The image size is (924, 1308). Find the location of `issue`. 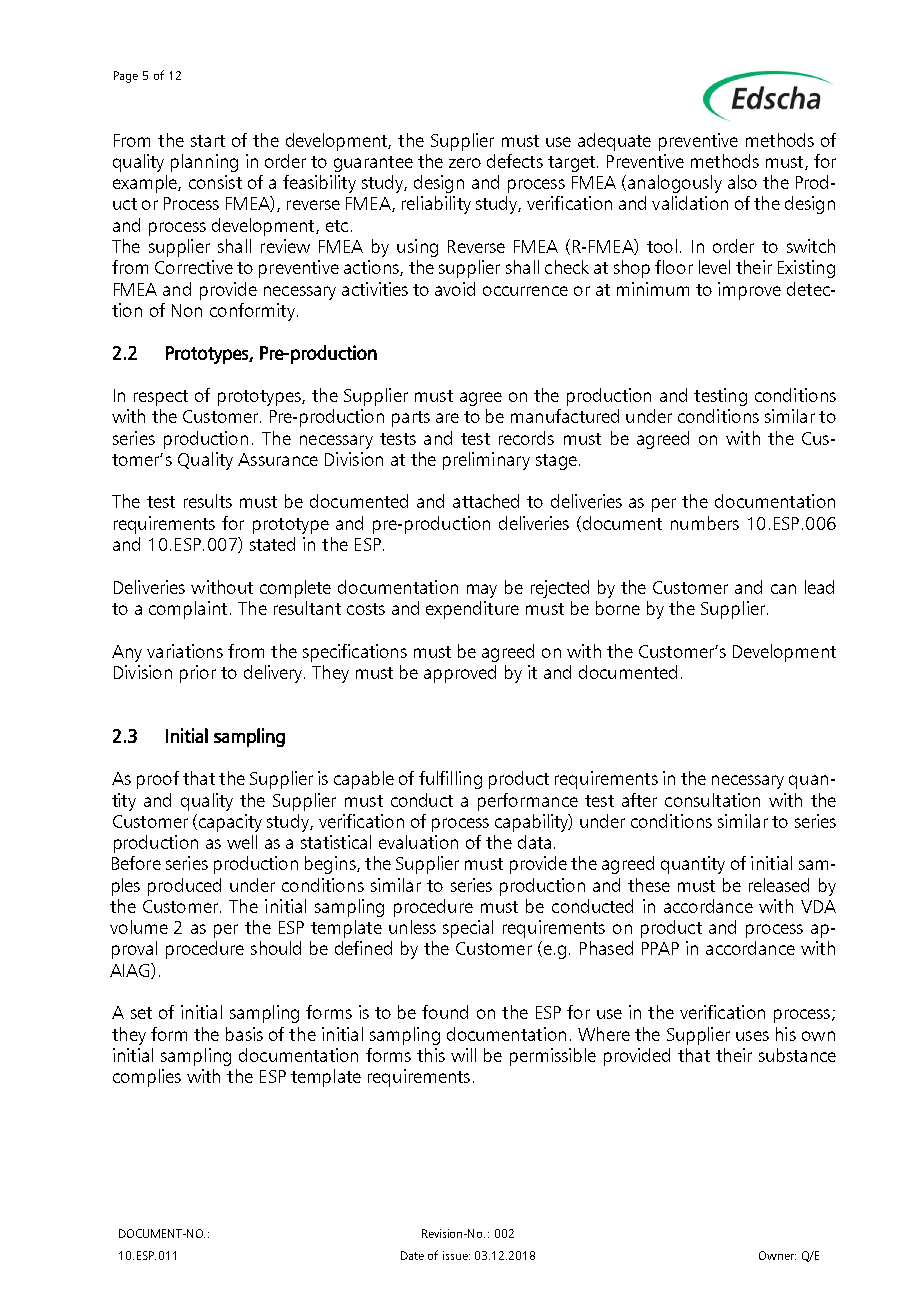

issue is located at coordinates (456, 1255).
